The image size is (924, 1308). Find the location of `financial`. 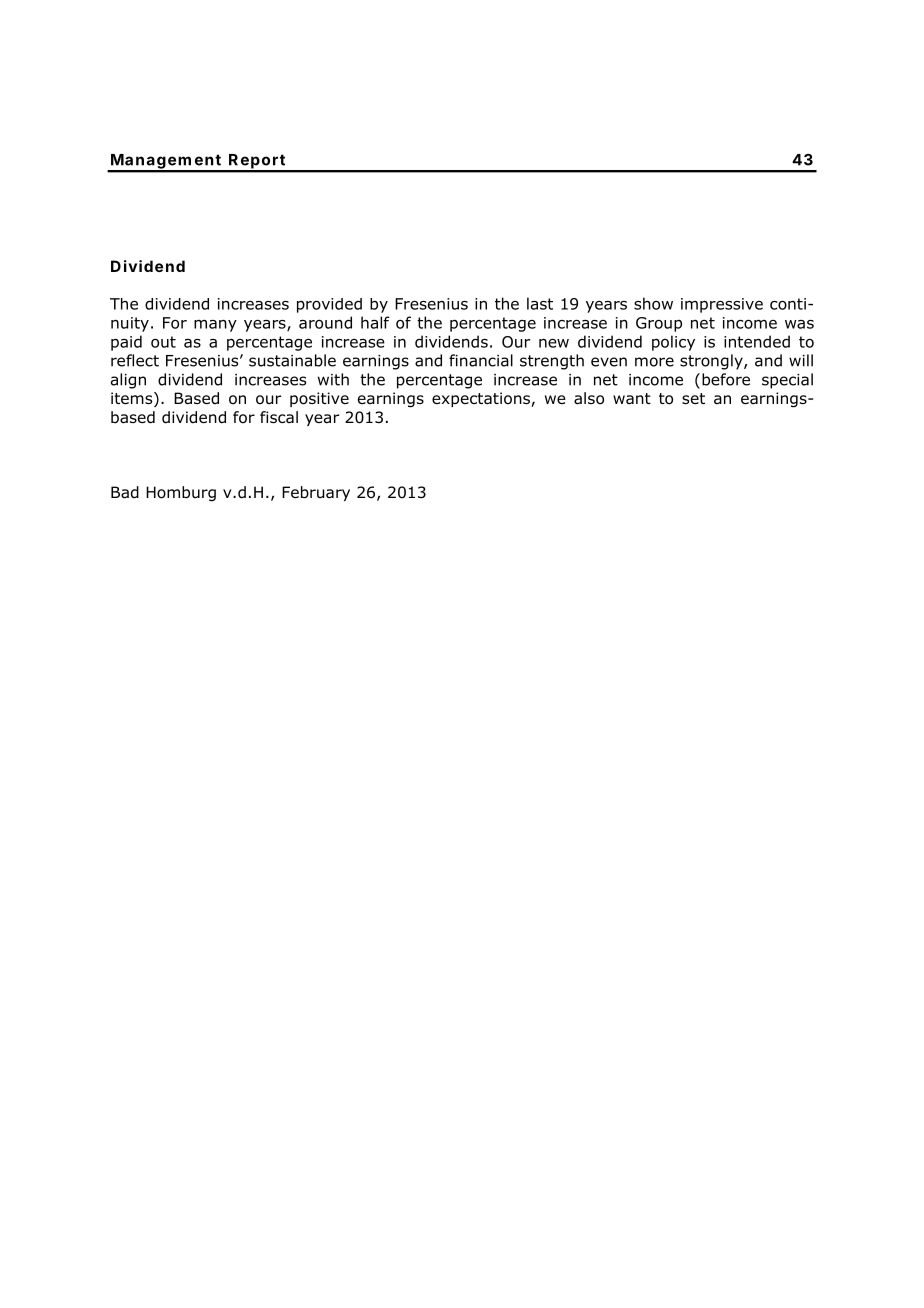

financial is located at coordinates (481, 360).
